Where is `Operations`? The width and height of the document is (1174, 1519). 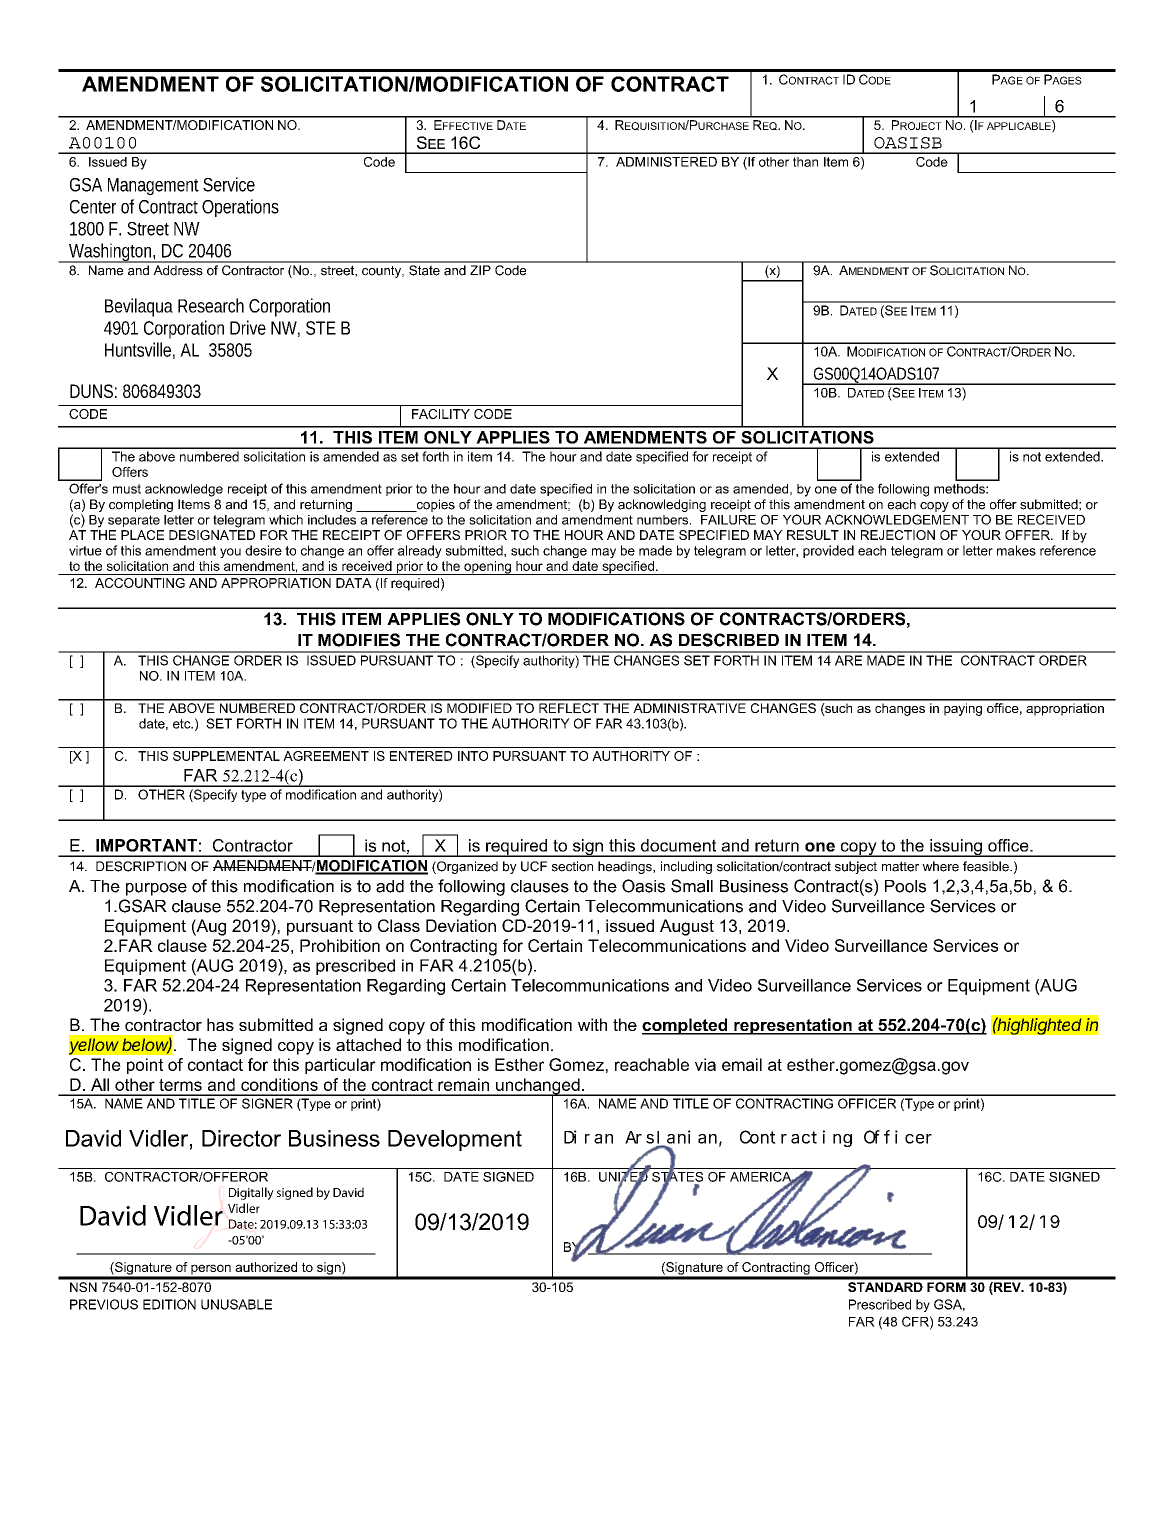 Operations is located at coordinates (240, 208).
